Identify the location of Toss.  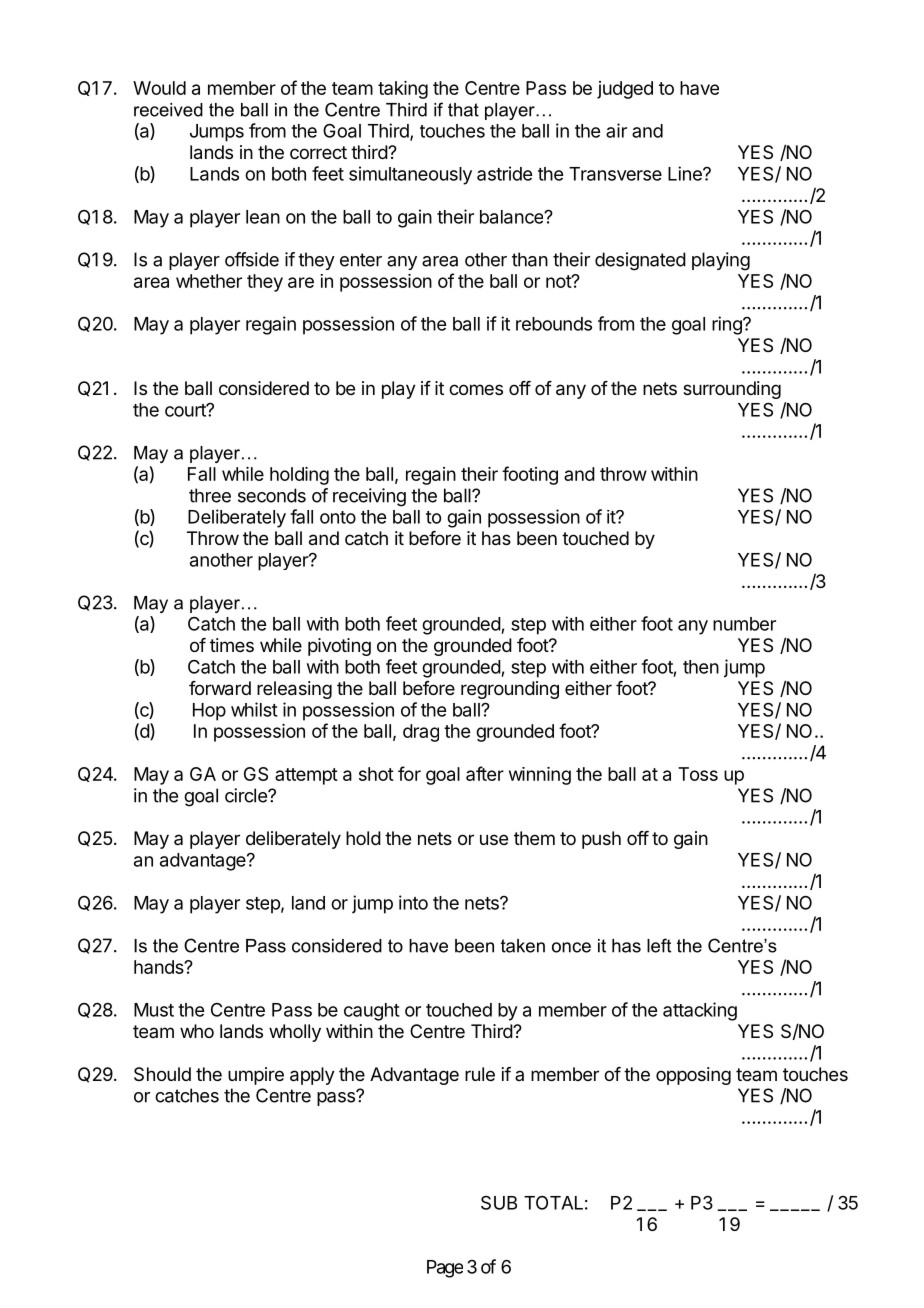
(698, 774).
